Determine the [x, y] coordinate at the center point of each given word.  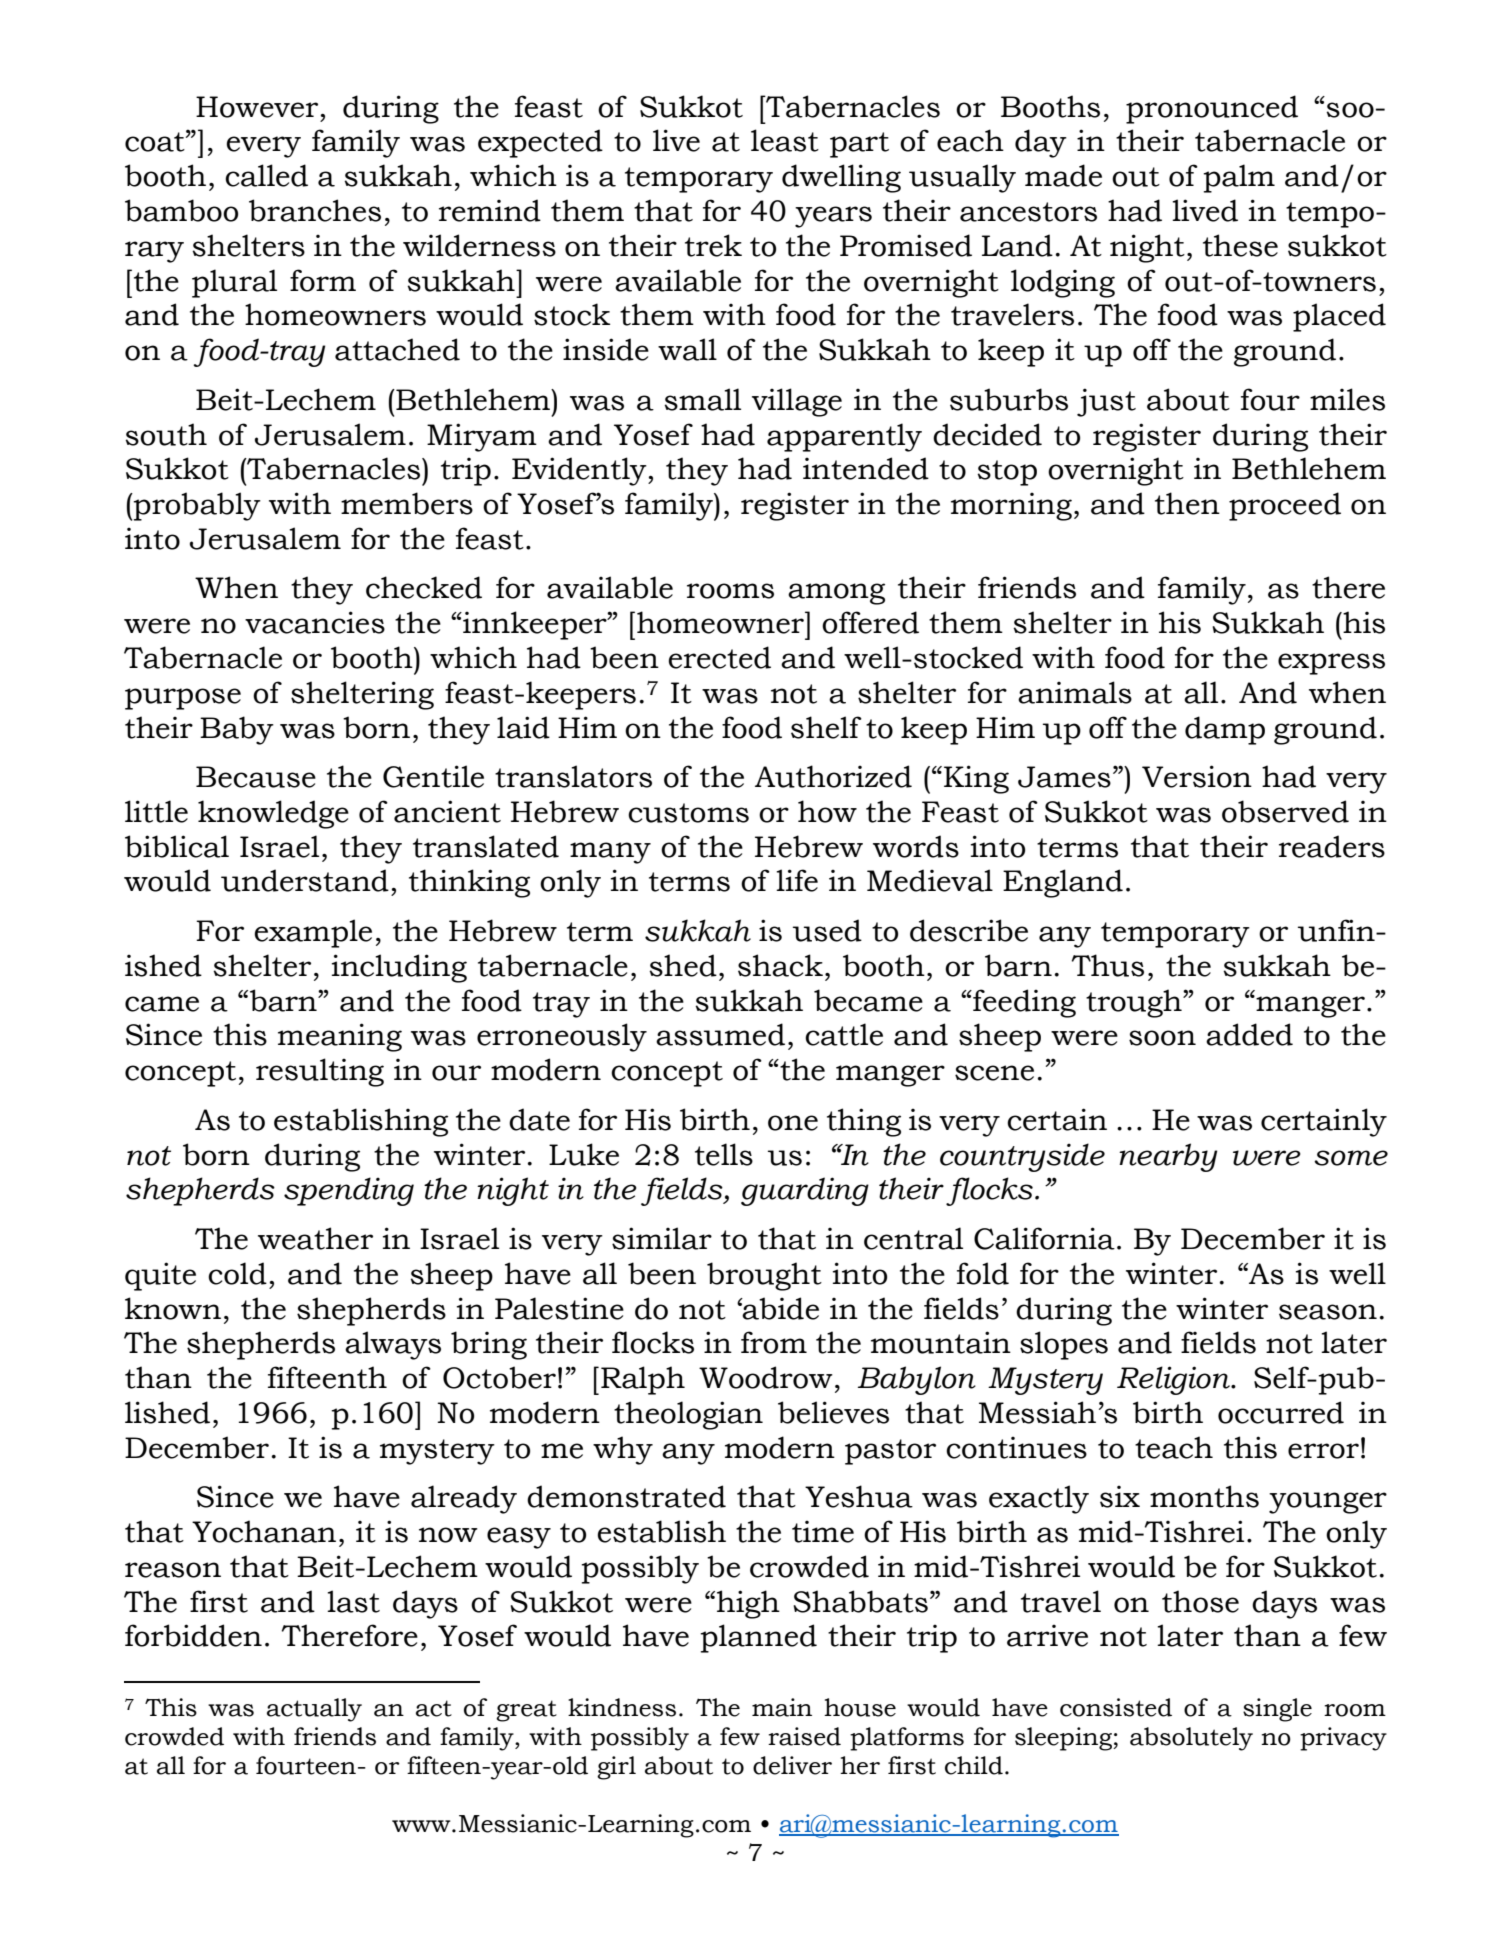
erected [720, 657]
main [782, 1707]
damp [1225, 730]
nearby [1168, 1157]
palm [1239, 178]
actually [314, 1710]
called [266, 175]
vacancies [315, 622]
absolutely [1191, 1739]
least [785, 140]
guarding [805, 1191]
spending [349, 1191]
